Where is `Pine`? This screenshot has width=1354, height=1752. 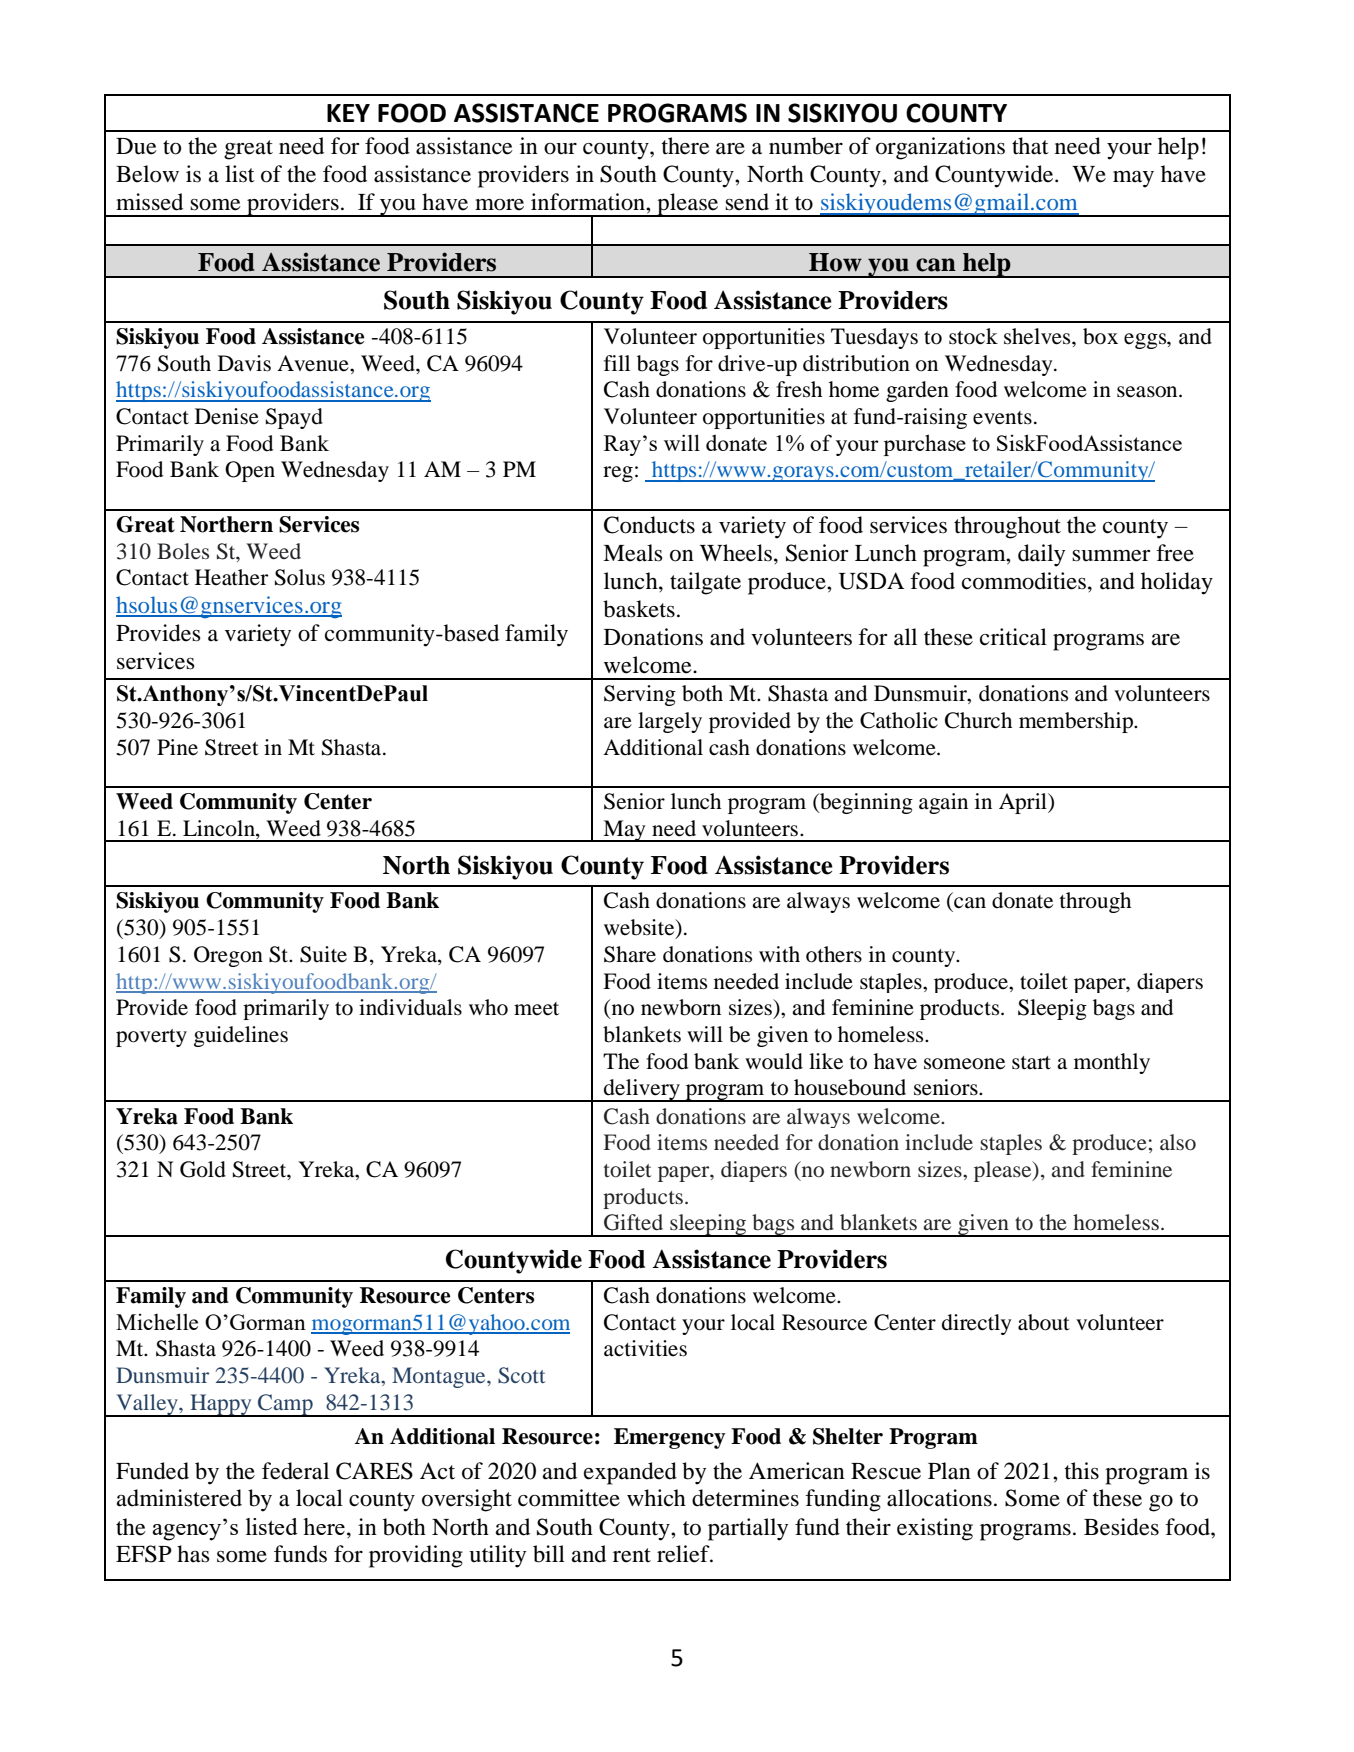
Pine is located at coordinates (177, 747).
